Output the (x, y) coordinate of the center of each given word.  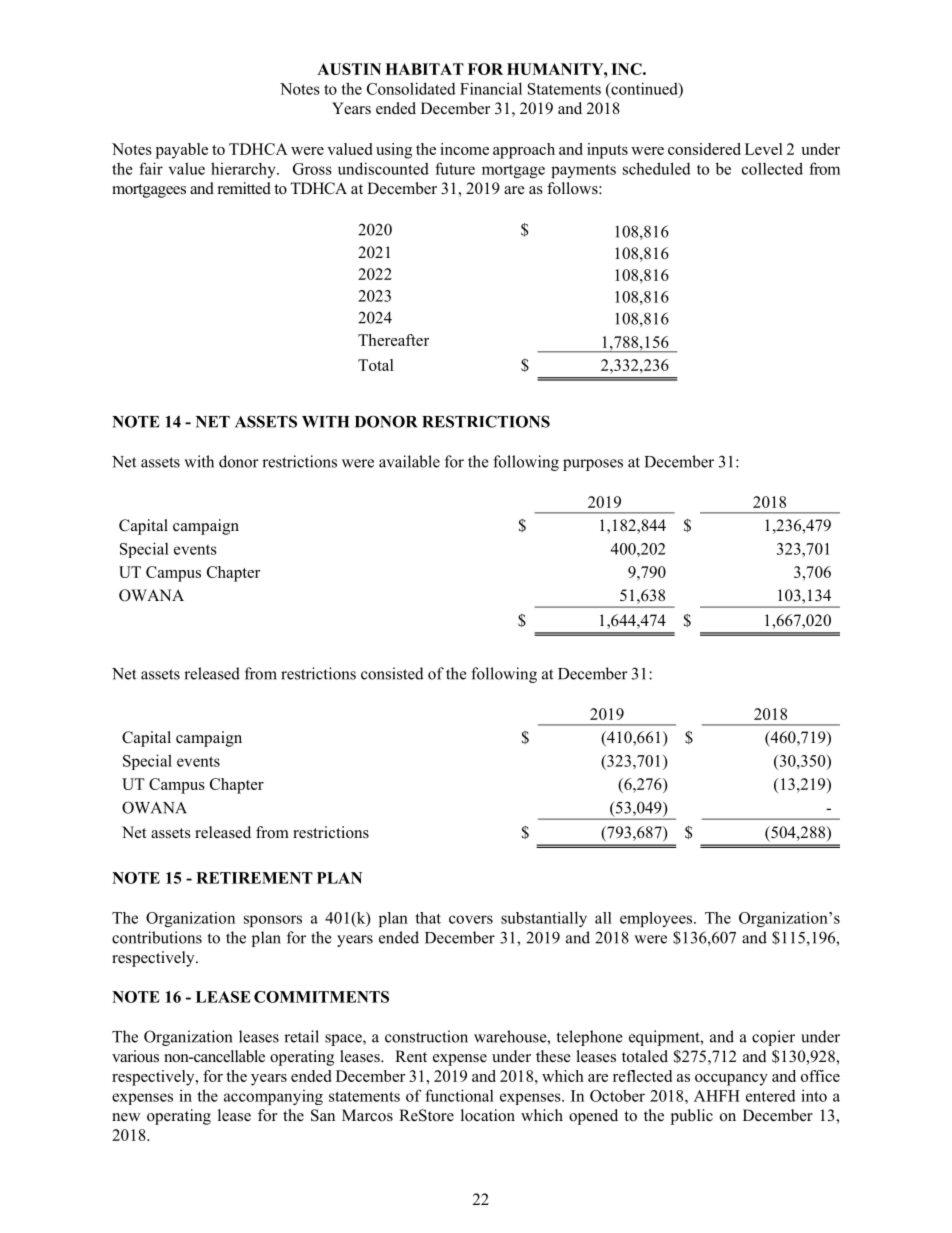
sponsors (273, 921)
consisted (392, 673)
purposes (593, 465)
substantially (544, 919)
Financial (491, 88)
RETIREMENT (254, 878)
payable (182, 151)
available (409, 461)
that (428, 918)
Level (764, 149)
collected (772, 168)
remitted (244, 188)
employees (657, 919)
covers (471, 919)
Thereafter (393, 340)
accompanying (273, 1097)
